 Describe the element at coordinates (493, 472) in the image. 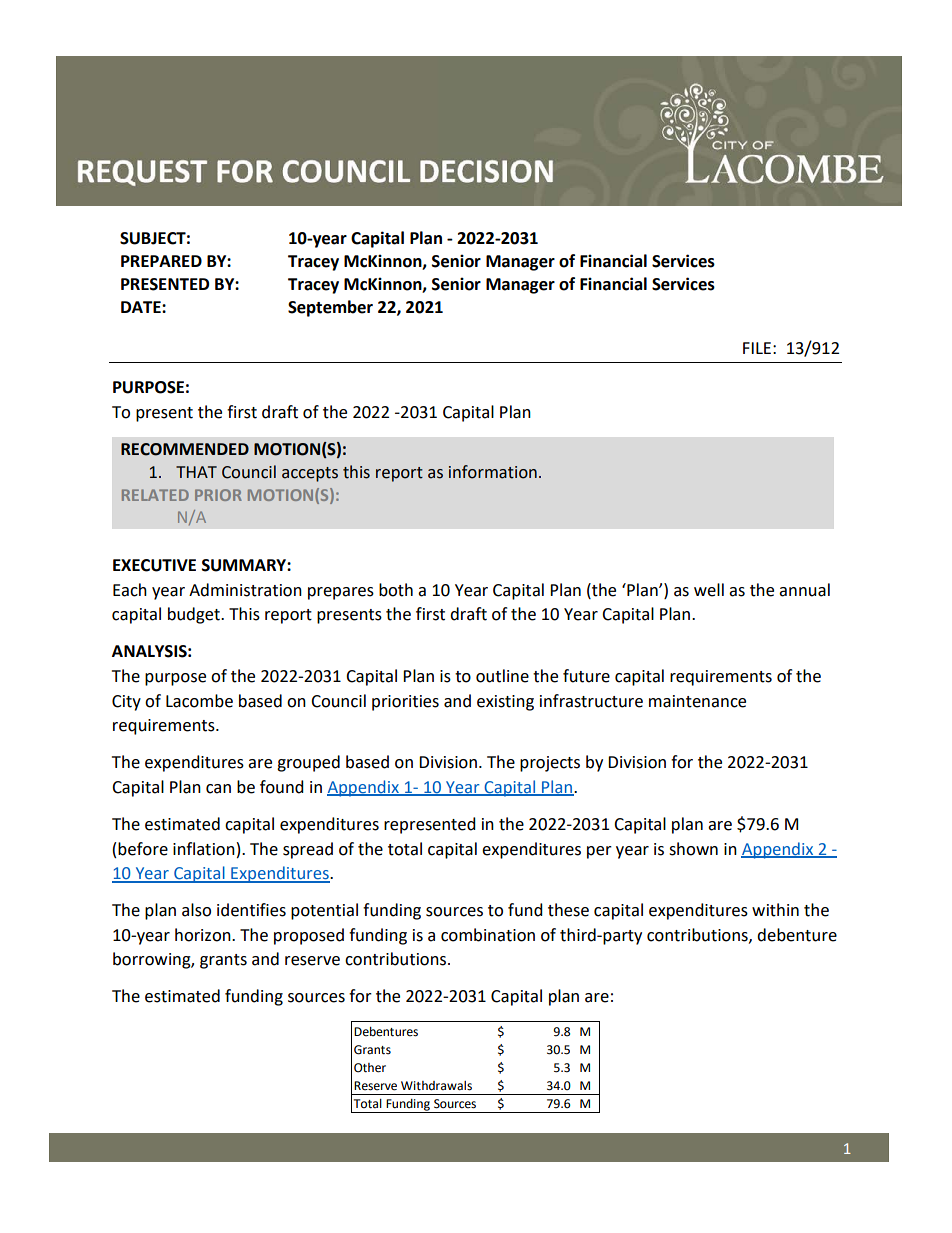

I see `information` at that location.
